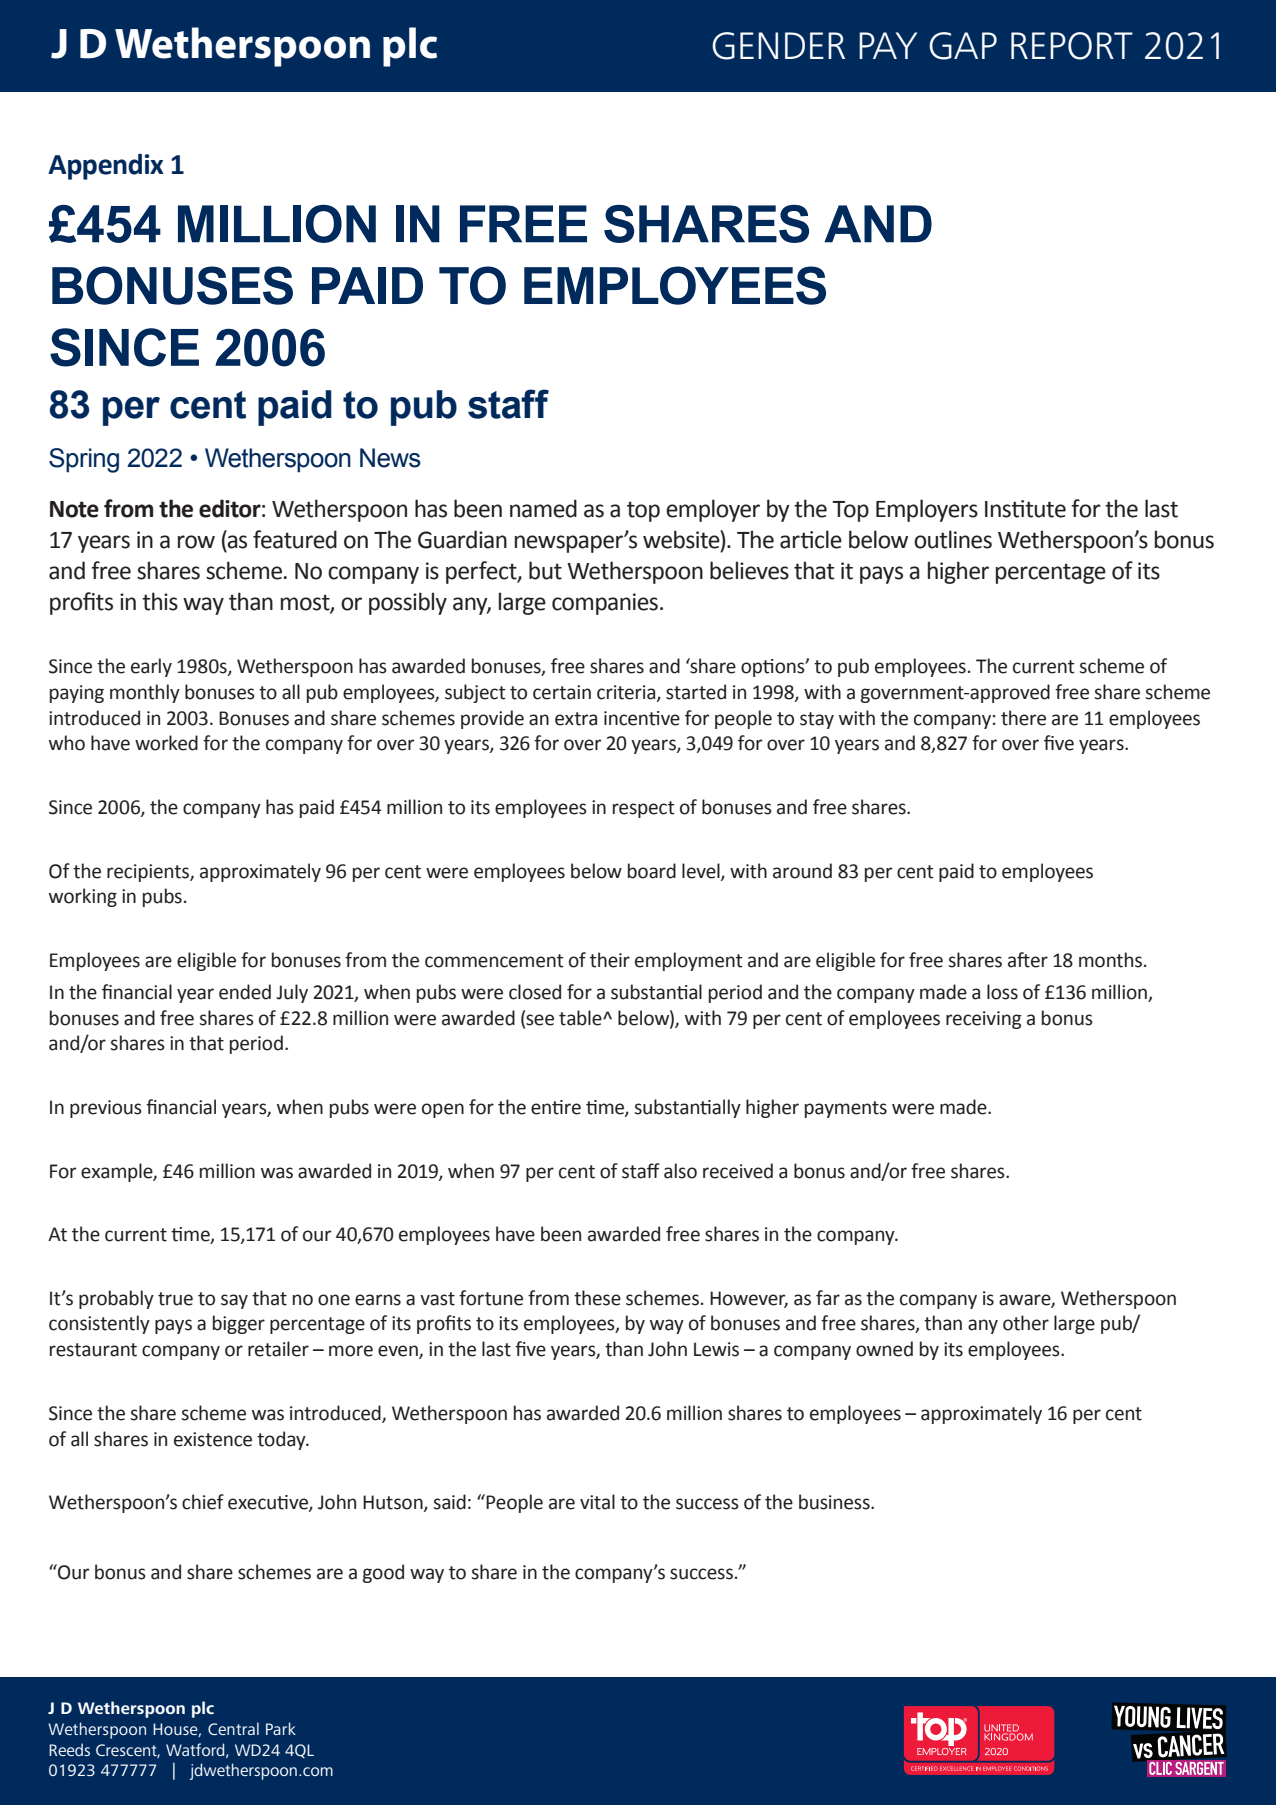  Describe the element at coordinates (175, 1299) in the screenshot. I see `true` at that location.
